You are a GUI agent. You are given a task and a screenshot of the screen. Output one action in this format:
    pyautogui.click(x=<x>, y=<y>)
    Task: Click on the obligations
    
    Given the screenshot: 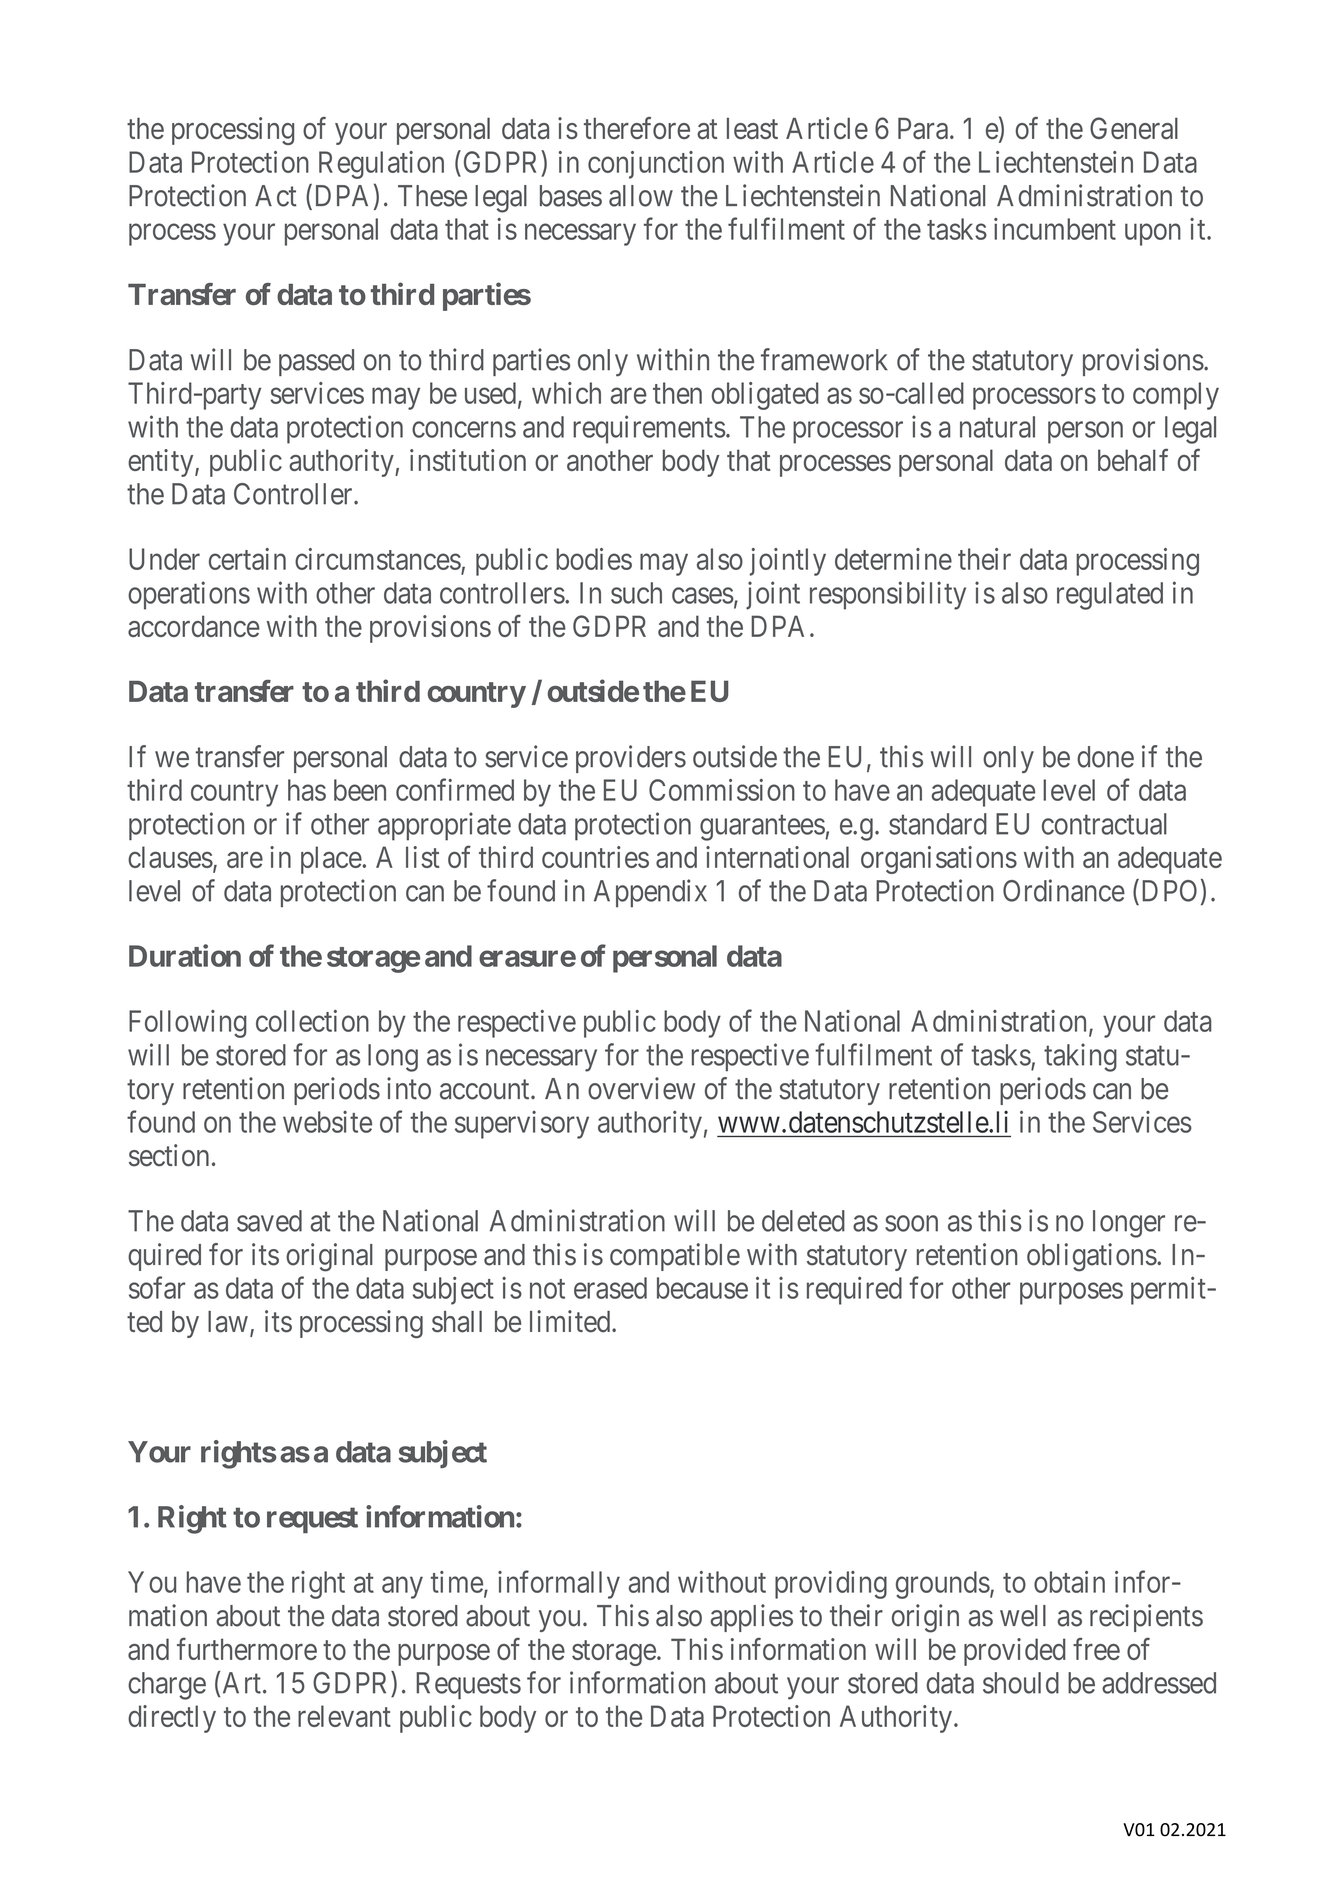 What is the action you would take?
    pyautogui.click(x=1092, y=1257)
